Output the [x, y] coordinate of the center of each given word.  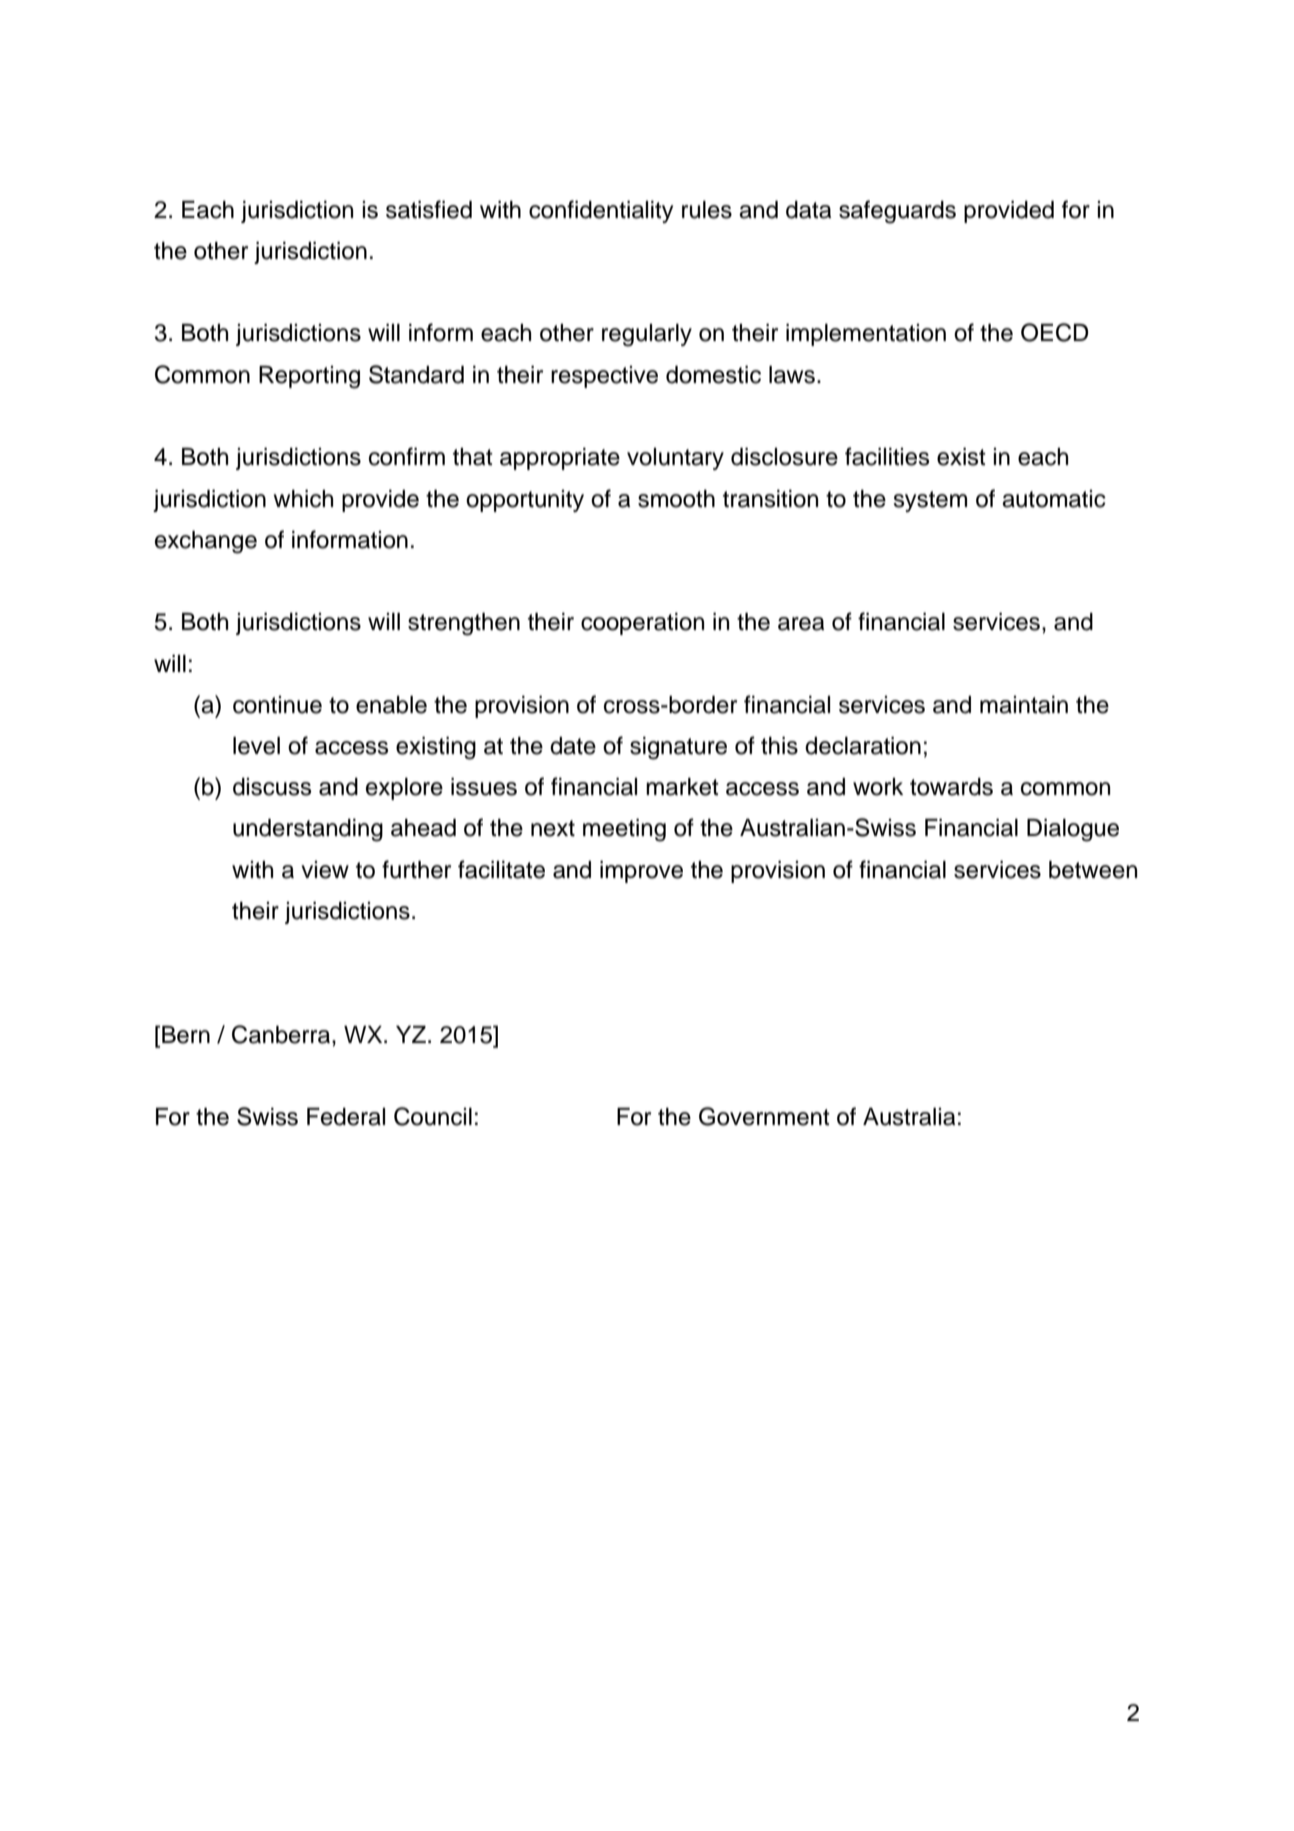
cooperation [642, 624]
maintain [1024, 705]
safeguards [897, 212]
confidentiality [601, 211]
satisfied [429, 209]
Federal [346, 1117]
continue [277, 705]
